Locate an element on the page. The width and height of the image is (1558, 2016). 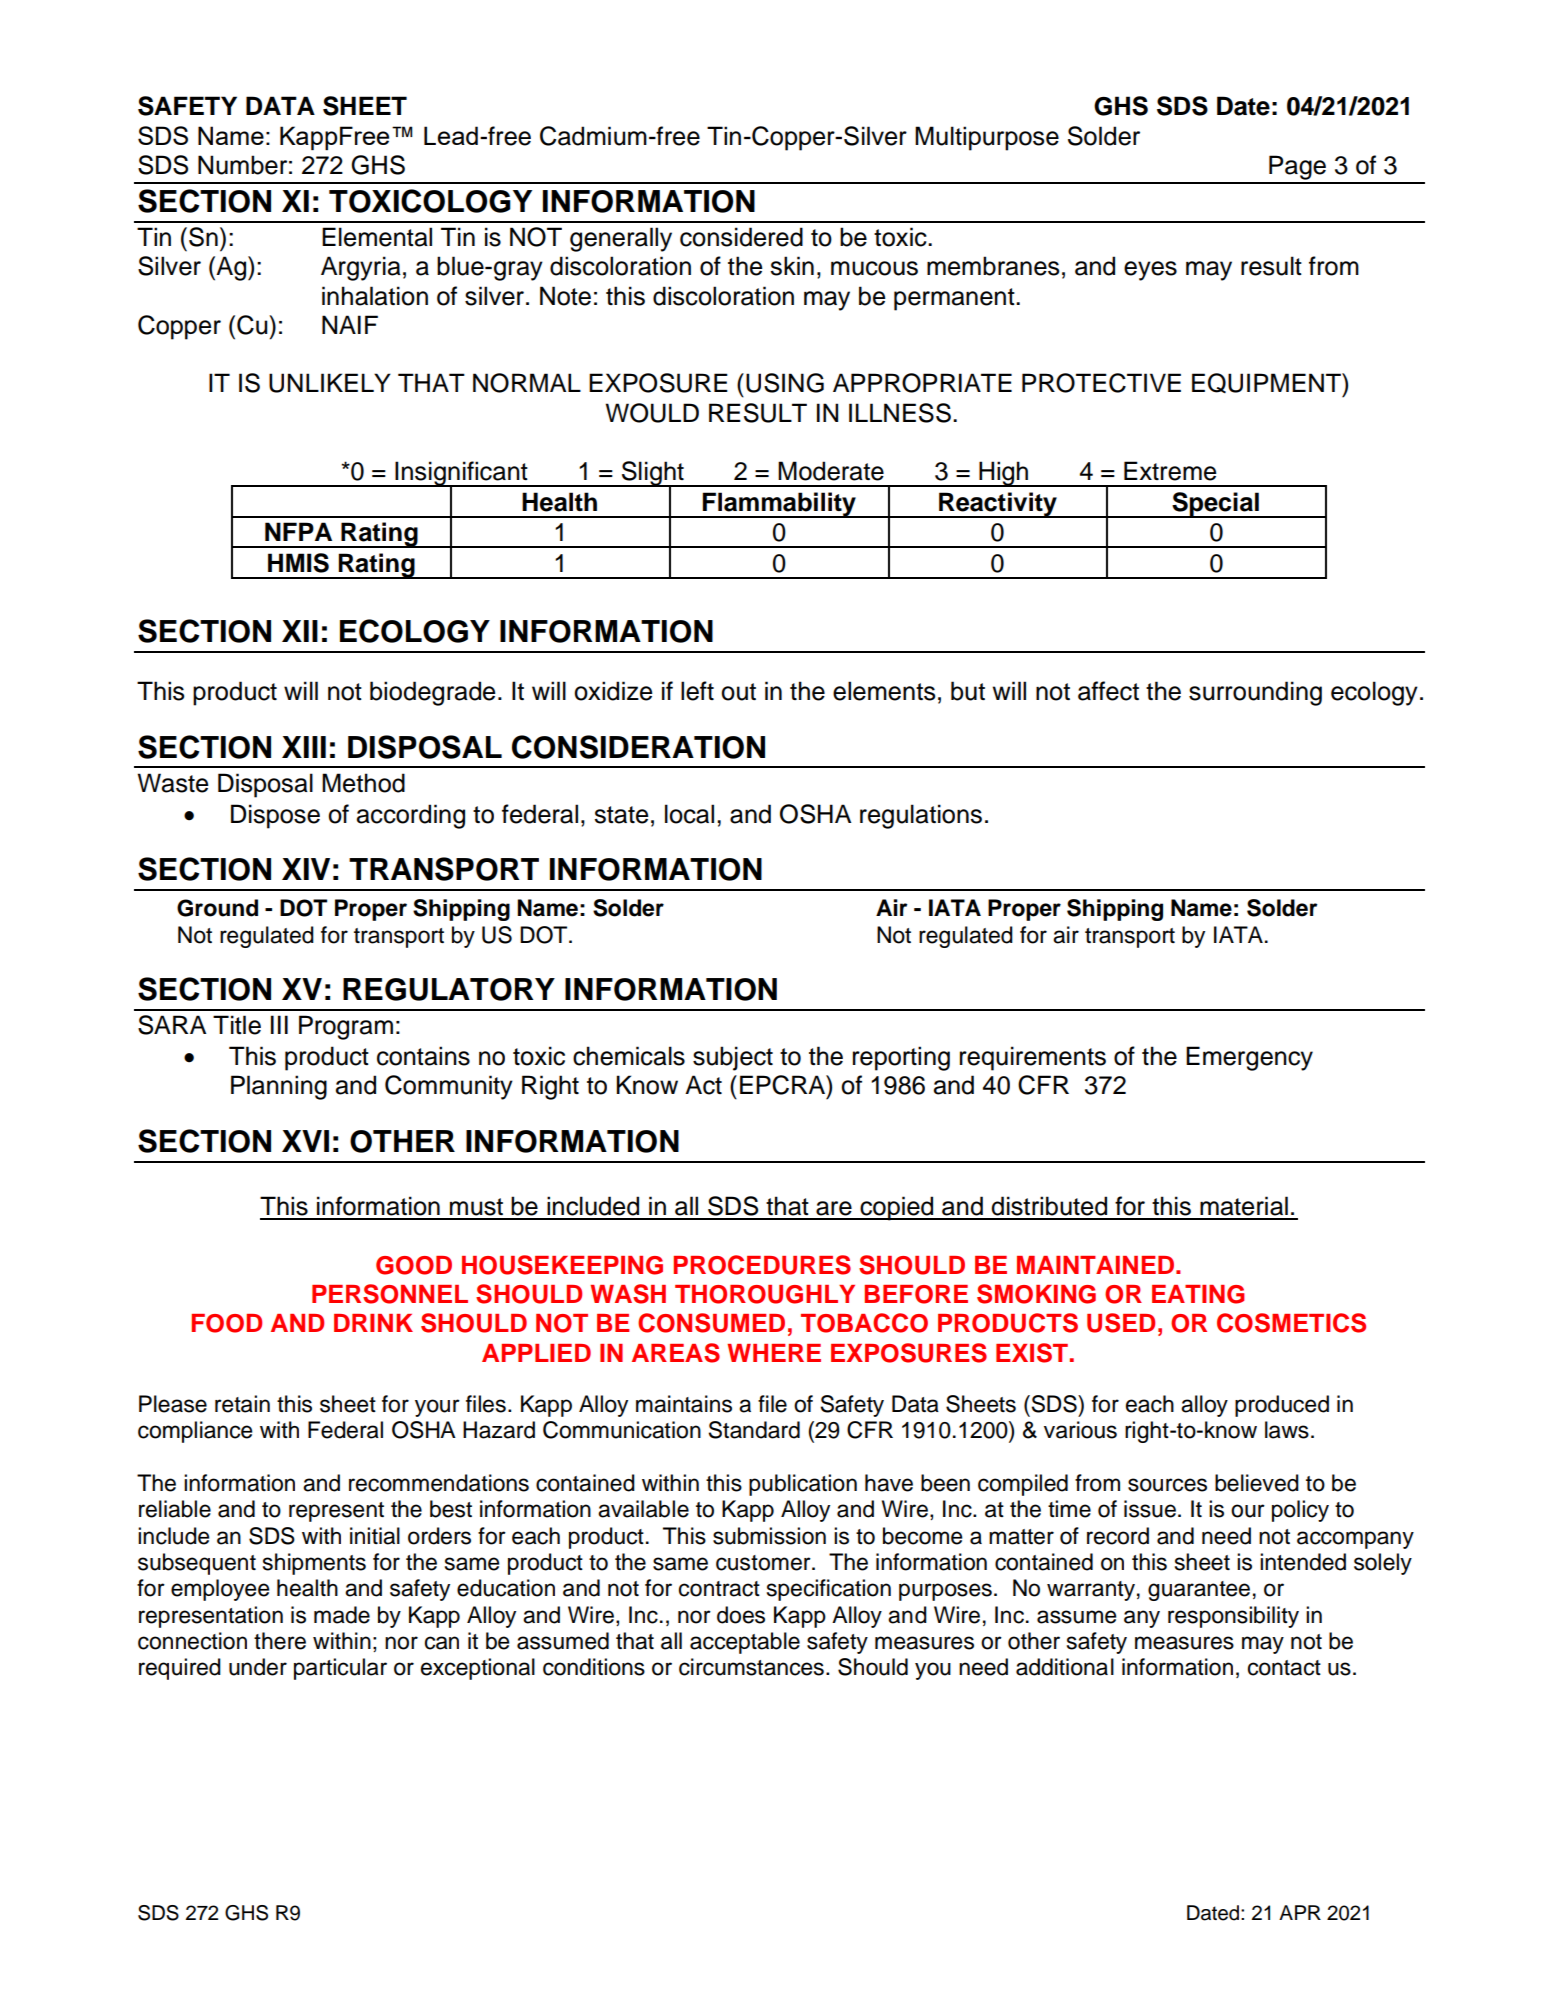
THOROUGHLY is located at coordinates (765, 1294).
